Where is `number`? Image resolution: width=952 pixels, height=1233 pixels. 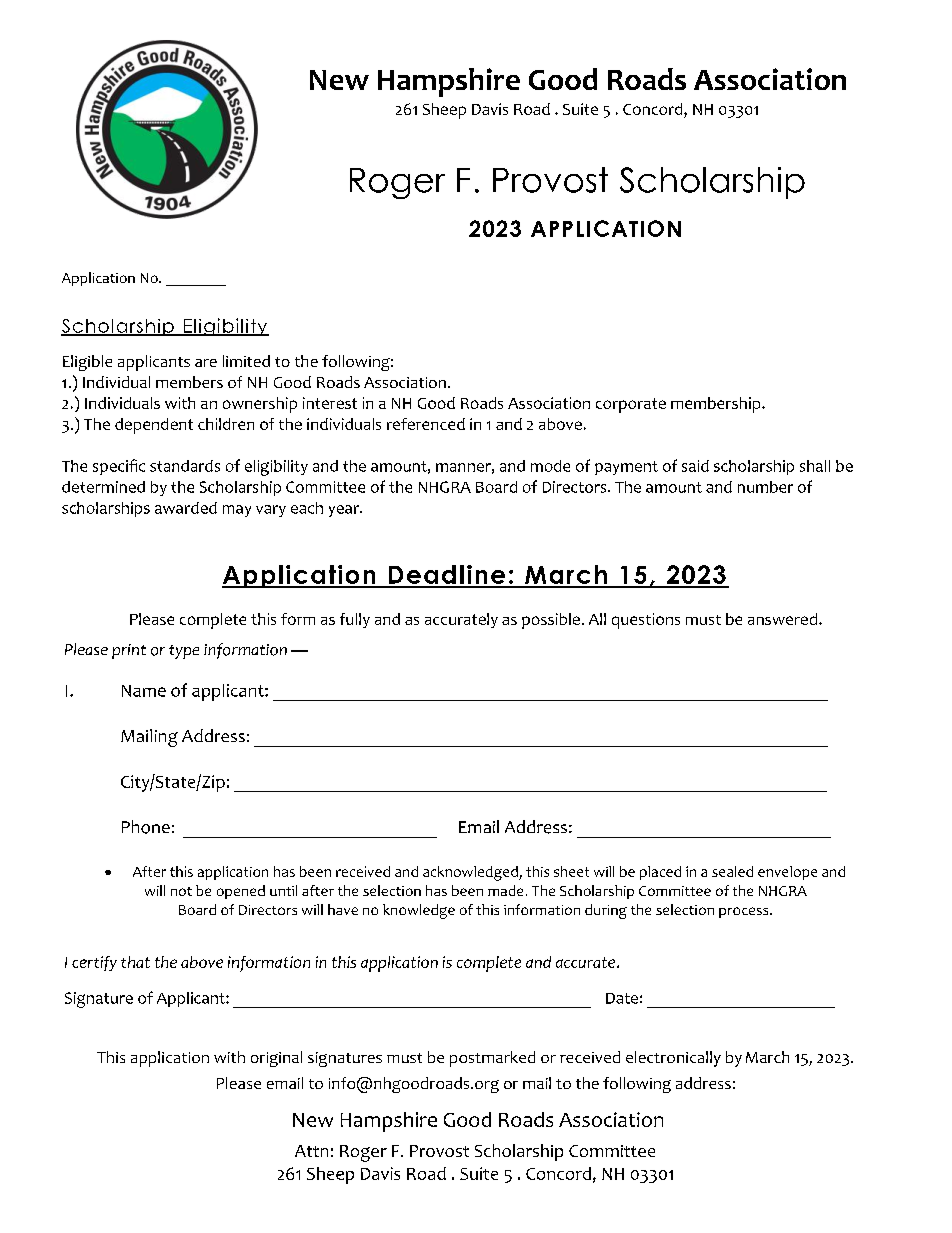 number is located at coordinates (765, 487).
